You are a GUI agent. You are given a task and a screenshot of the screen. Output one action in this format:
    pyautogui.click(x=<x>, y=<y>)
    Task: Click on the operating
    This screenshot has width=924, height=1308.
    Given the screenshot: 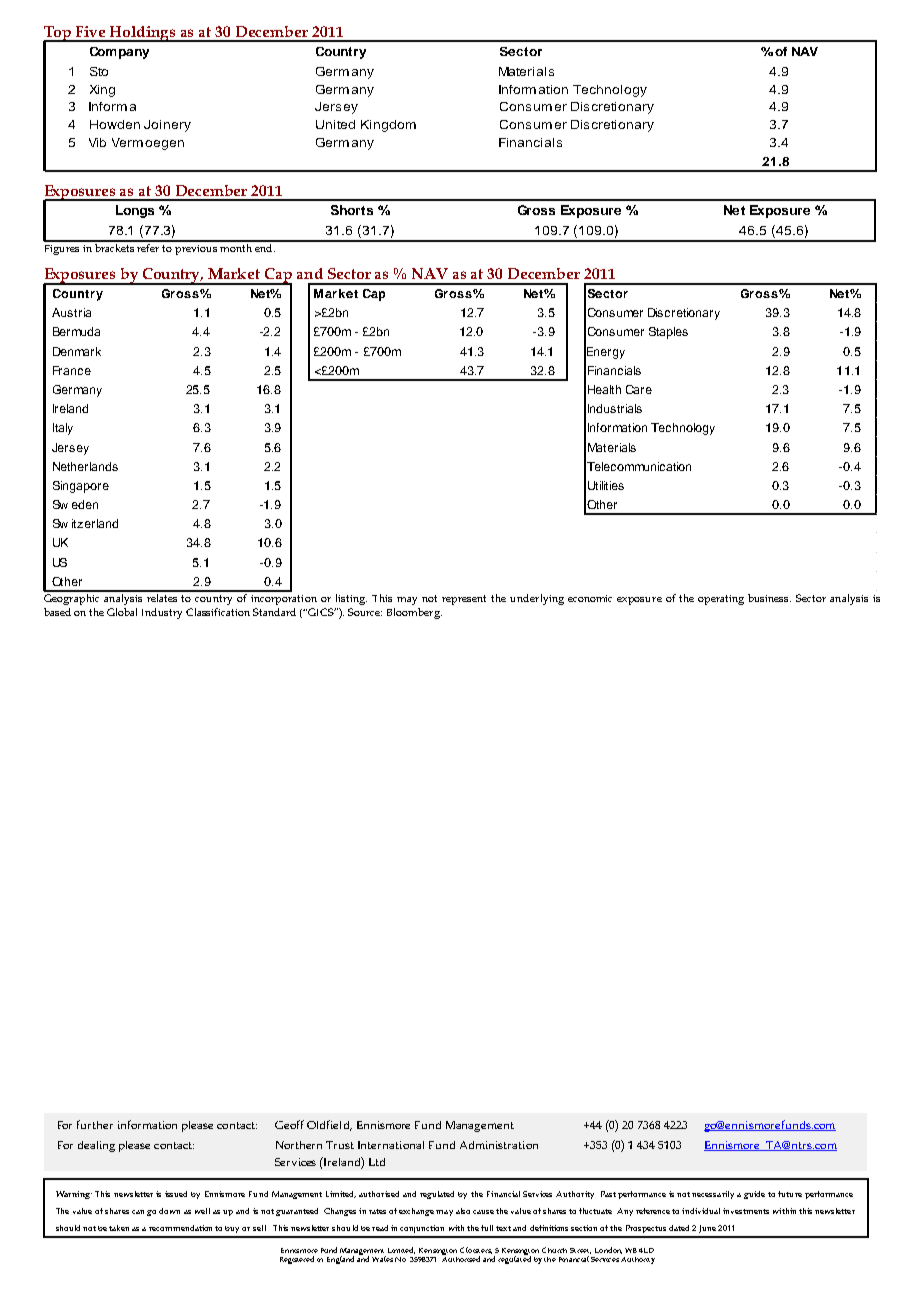 What is the action you would take?
    pyautogui.click(x=721, y=600)
